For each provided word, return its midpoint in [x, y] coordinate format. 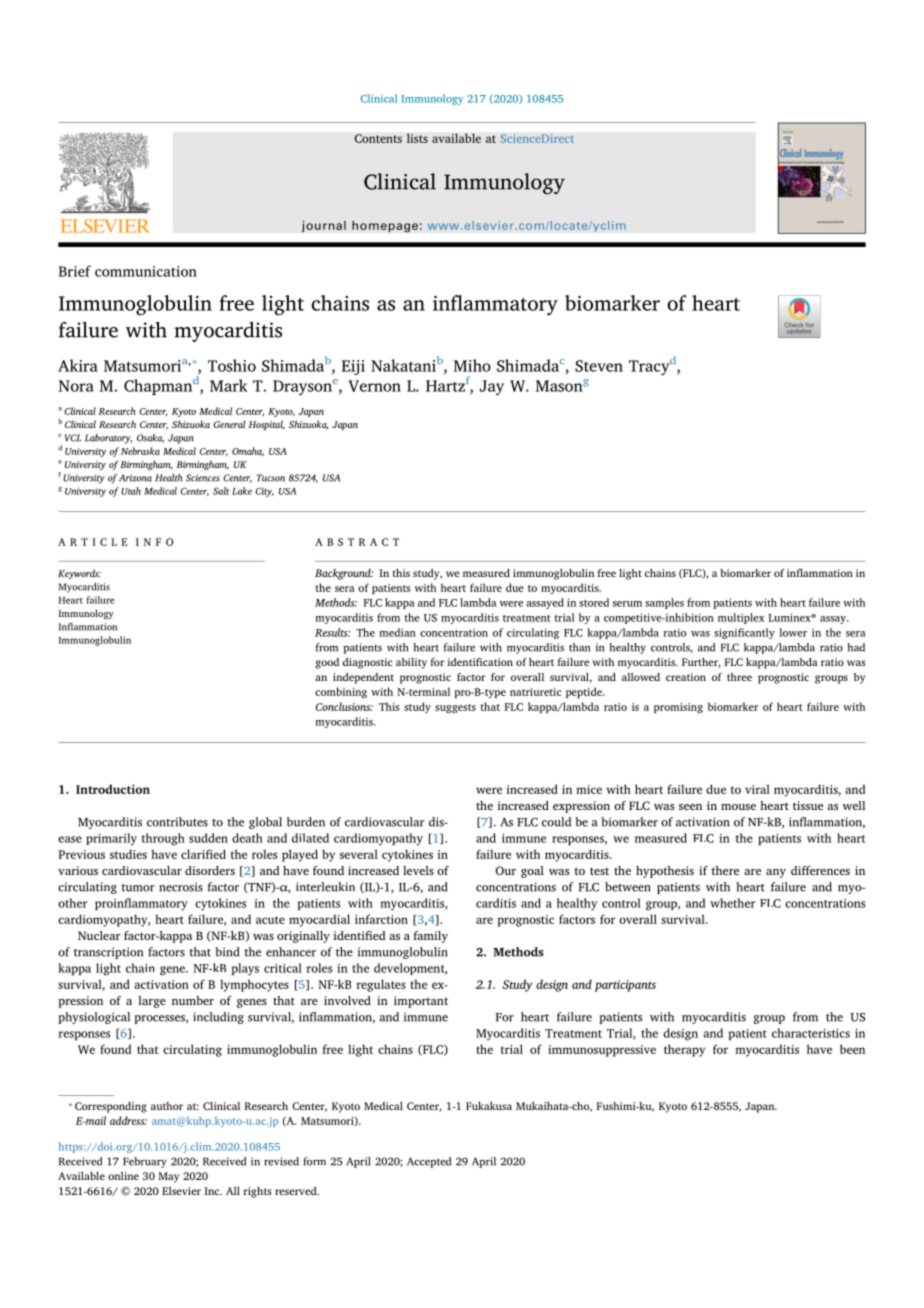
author [167, 1106]
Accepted [429, 1162]
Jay [492, 387]
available [456, 138]
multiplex [741, 618]
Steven [599, 366]
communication [146, 271]
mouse [738, 807]
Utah [131, 491]
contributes [177, 822]
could [556, 822]
